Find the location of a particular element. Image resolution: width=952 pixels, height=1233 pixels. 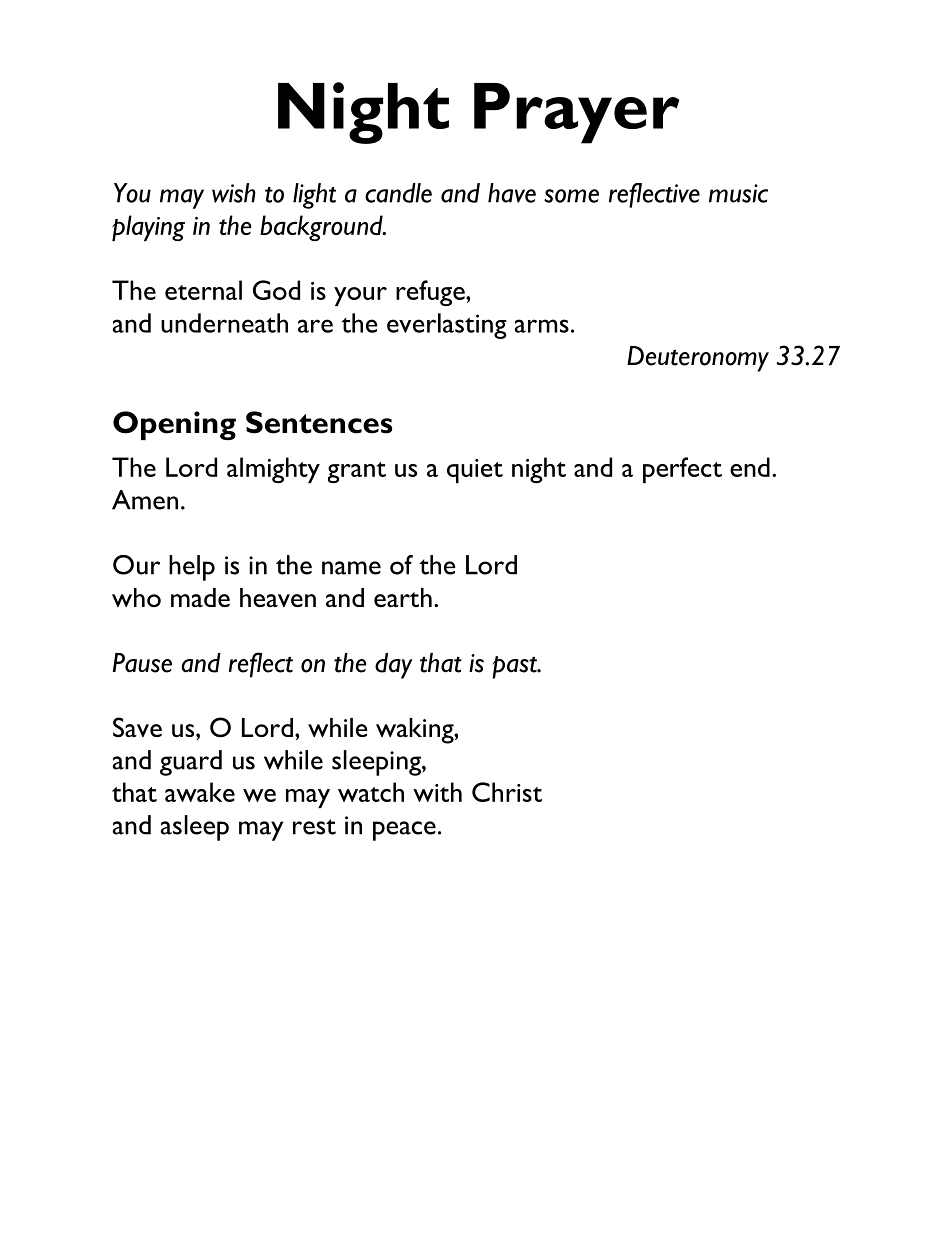

quiet is located at coordinates (475, 471).
